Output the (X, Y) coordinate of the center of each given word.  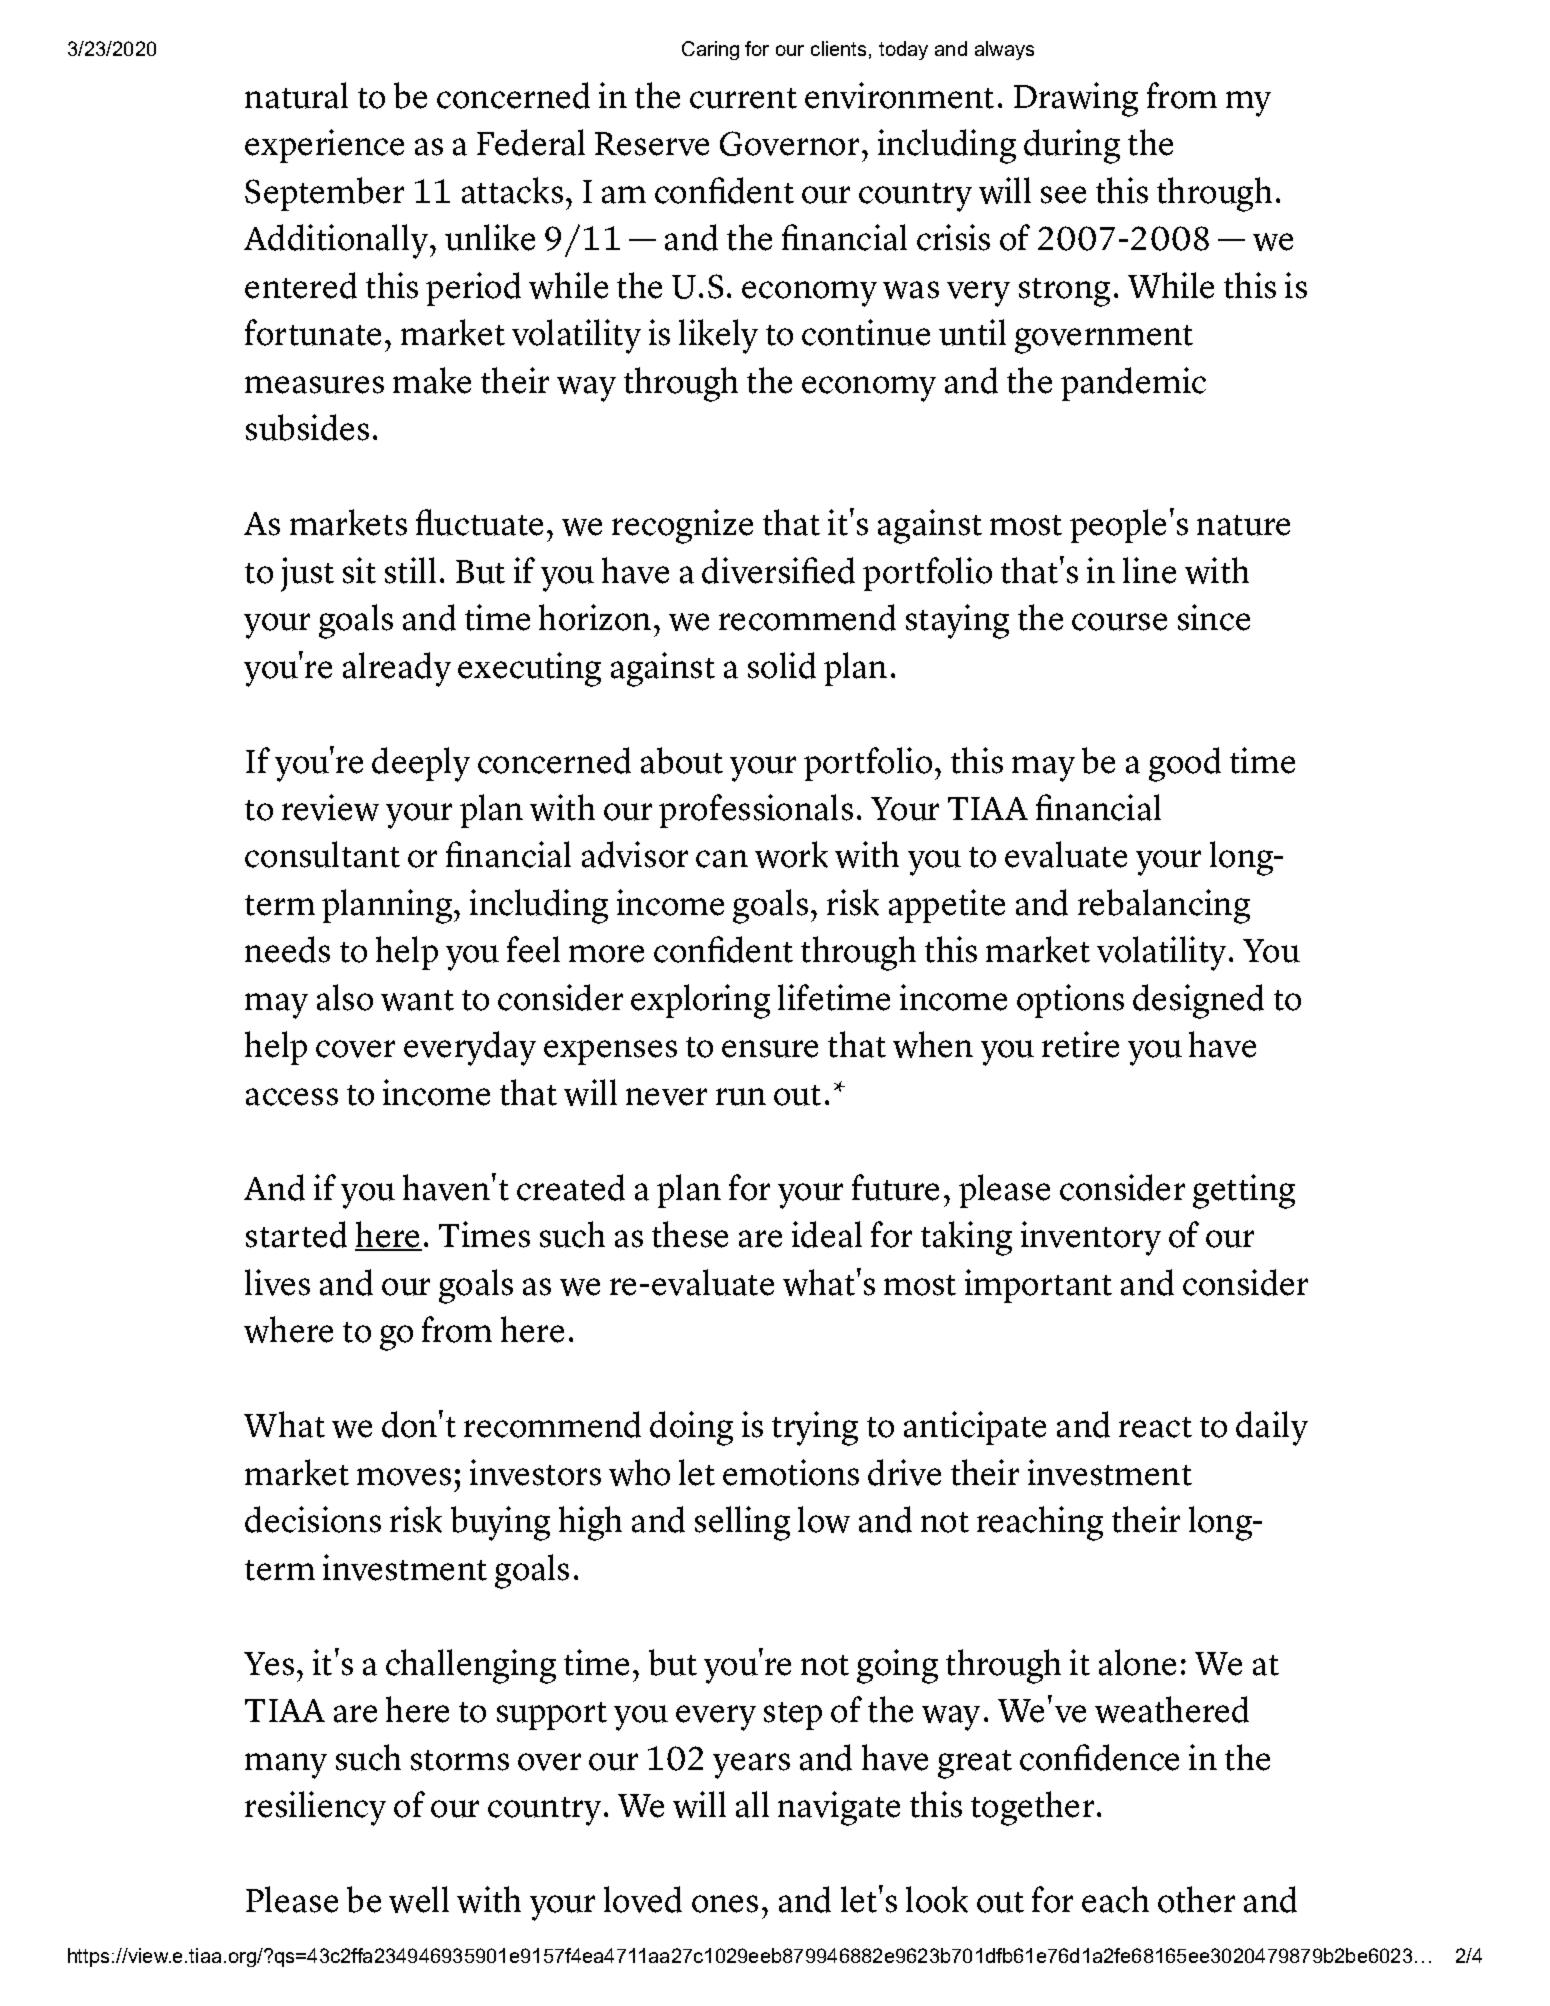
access (292, 1097)
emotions (791, 1472)
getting (1244, 1191)
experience (324, 146)
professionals (756, 811)
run (741, 1097)
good (1185, 764)
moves (404, 1477)
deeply (421, 764)
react (1155, 1427)
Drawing (1076, 99)
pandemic (1133, 384)
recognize (682, 526)
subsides (307, 427)
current (743, 98)
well (419, 1899)
